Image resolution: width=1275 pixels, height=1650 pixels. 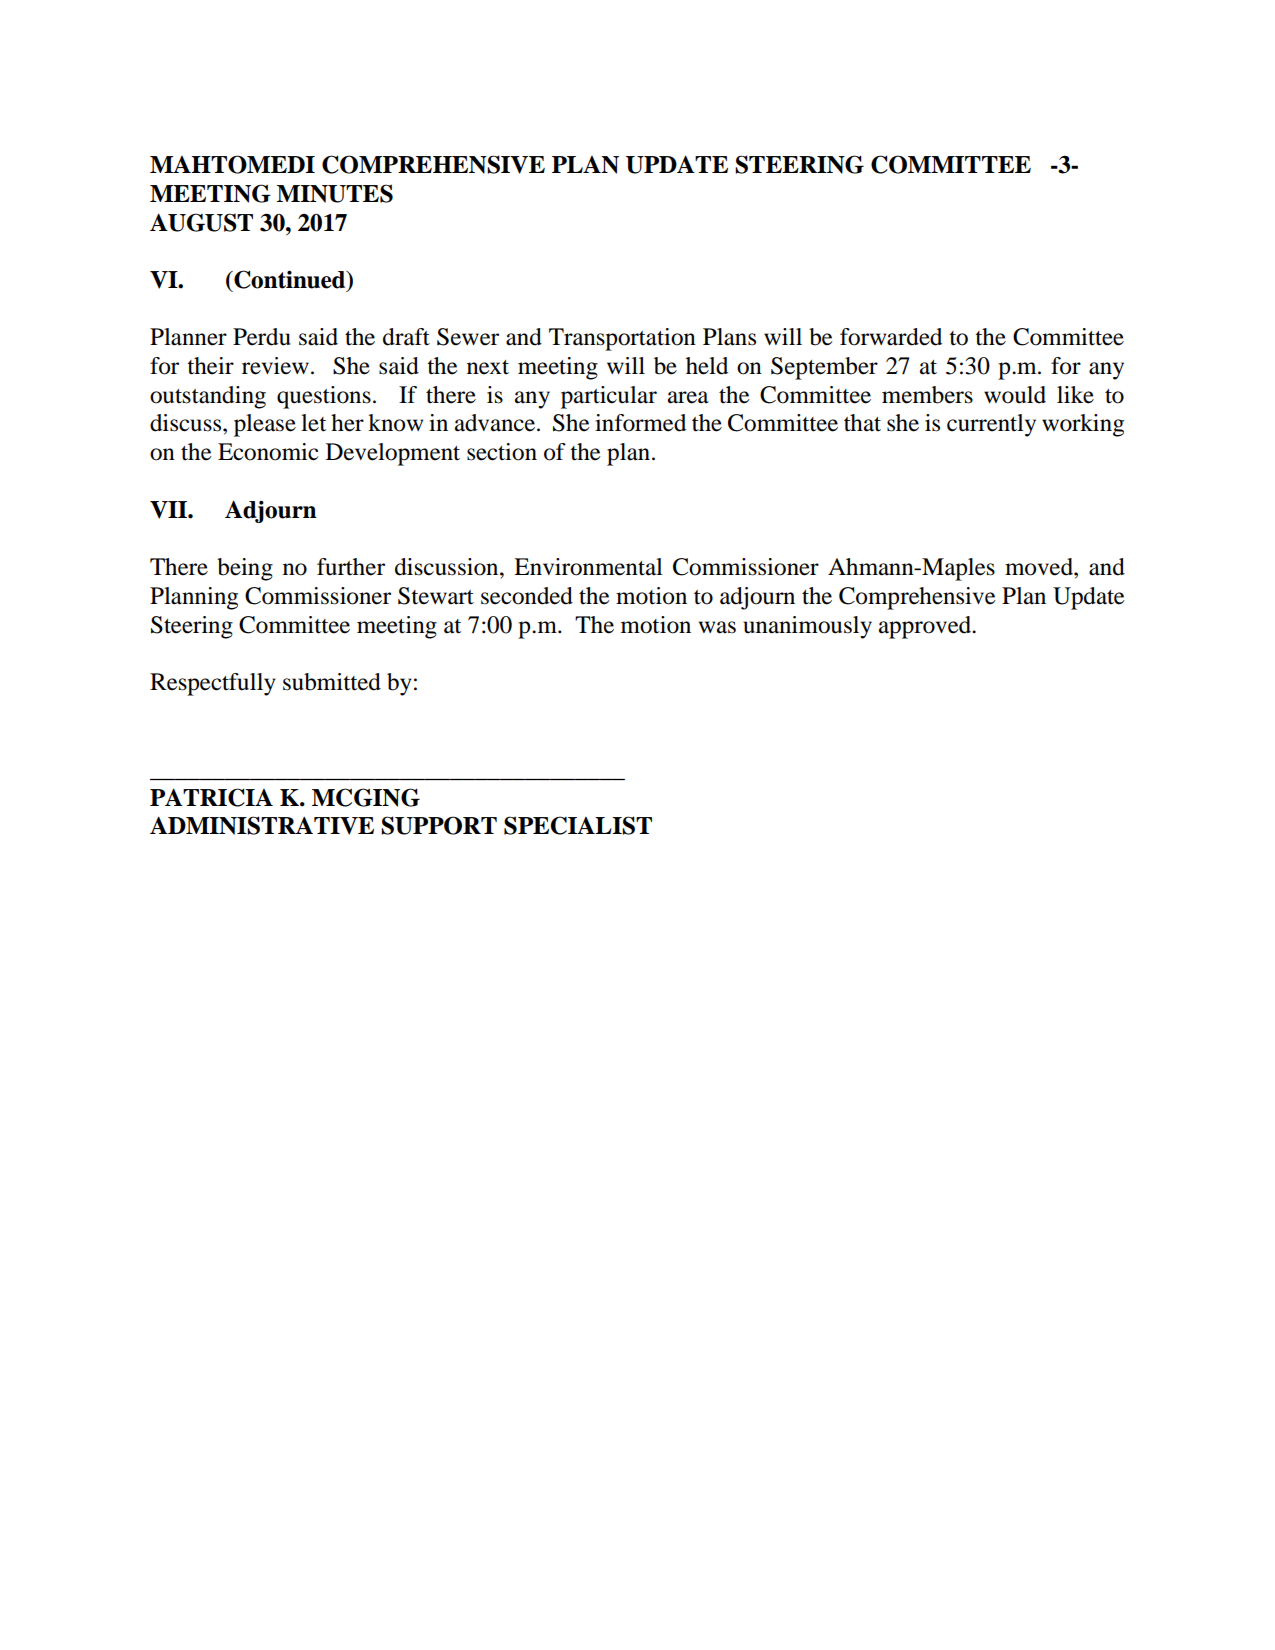 What do you see at coordinates (991, 425) in the screenshot?
I see `currently` at bounding box center [991, 425].
